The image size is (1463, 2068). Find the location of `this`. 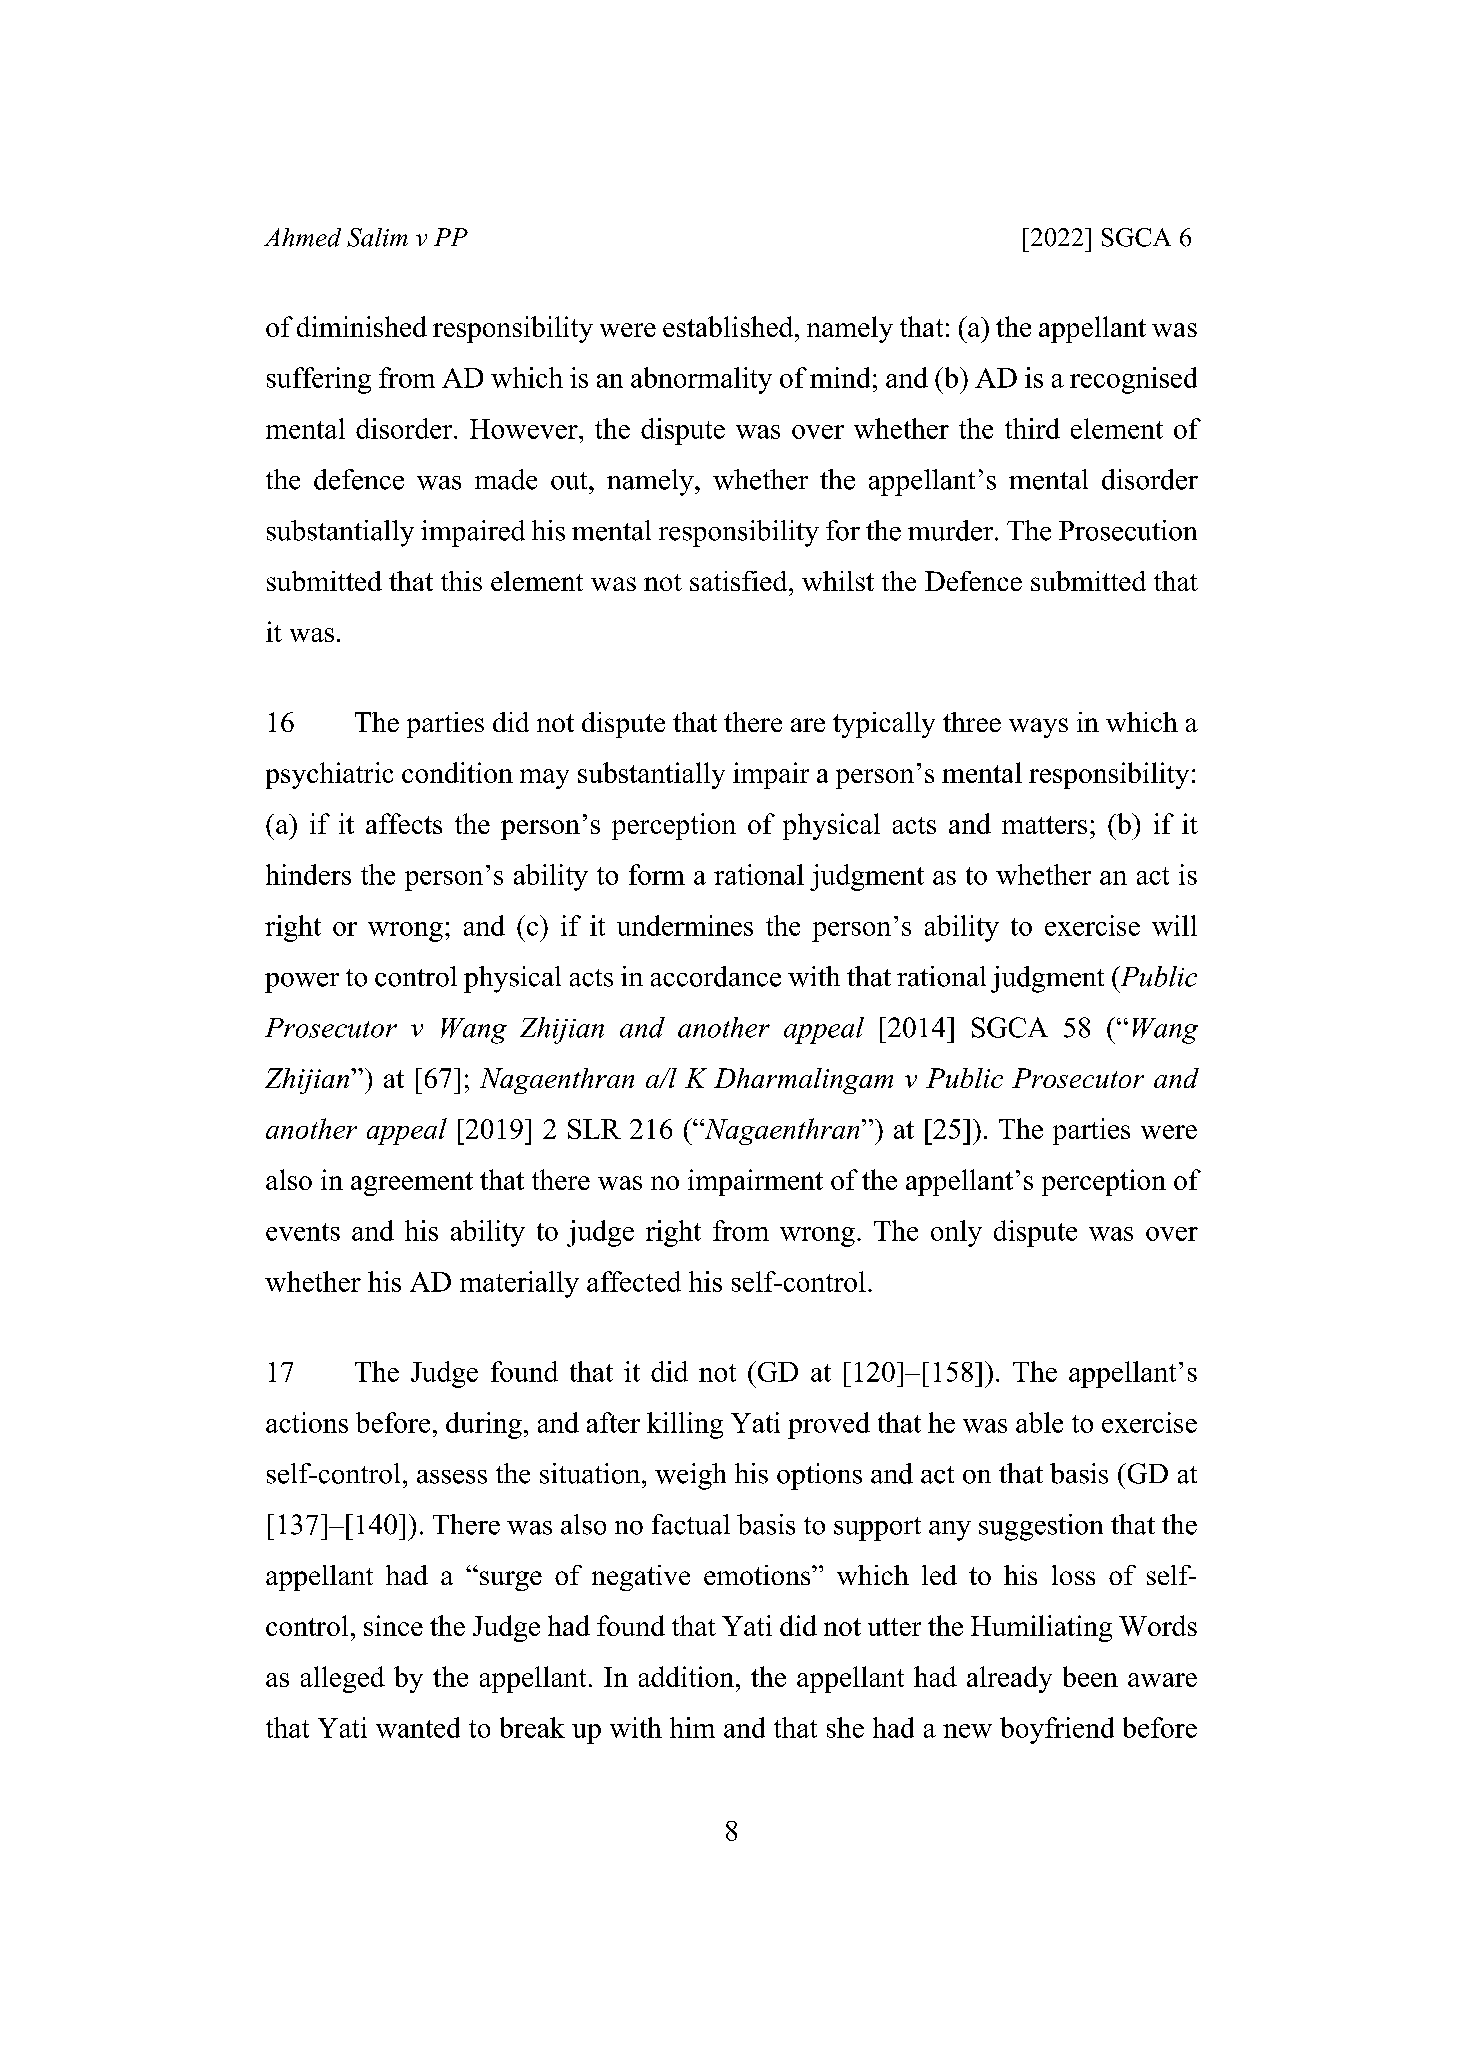

this is located at coordinates (461, 581).
